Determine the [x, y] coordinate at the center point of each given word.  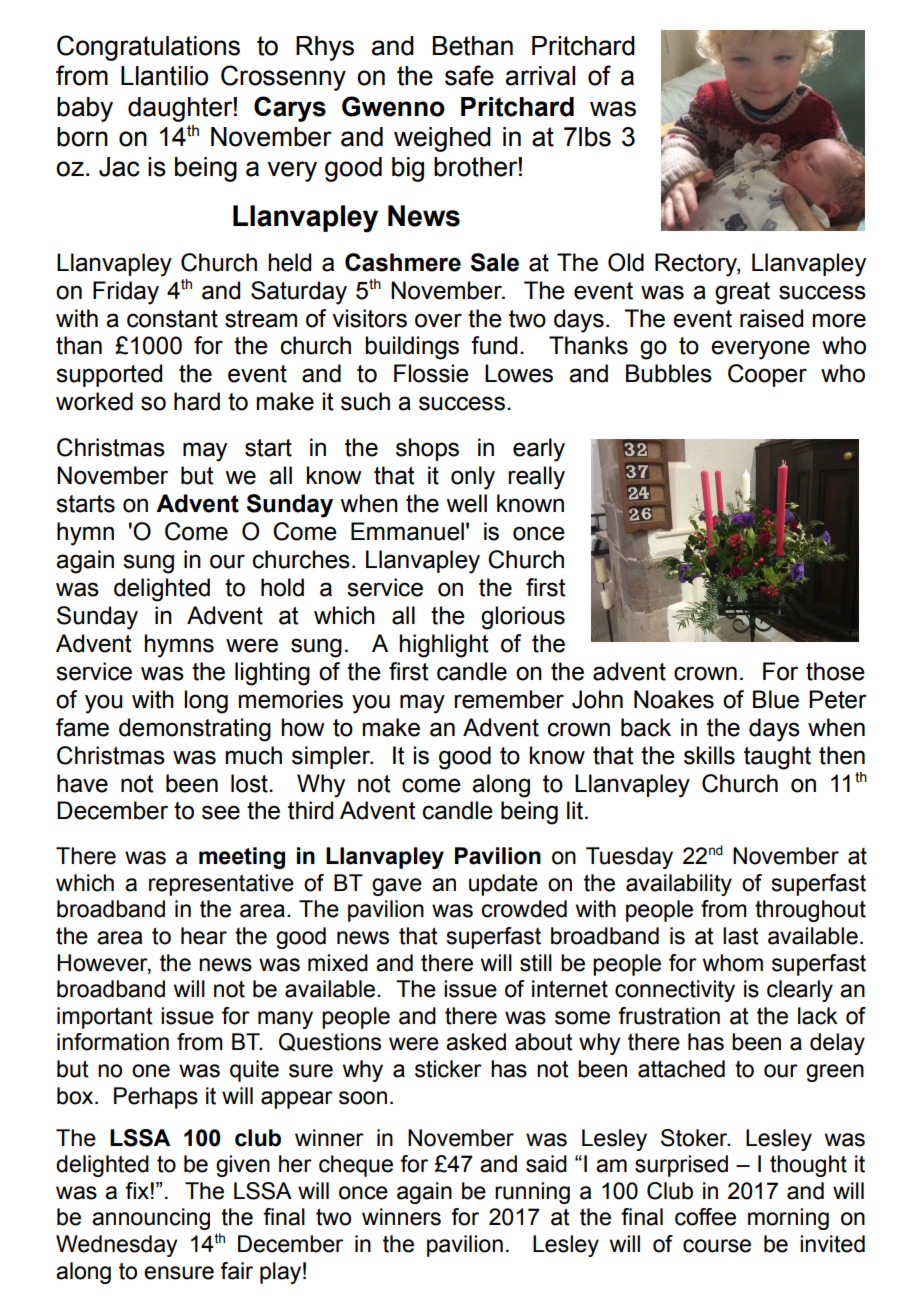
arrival [540, 76]
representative [221, 885]
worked [94, 401]
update [503, 885]
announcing [151, 1219]
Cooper [767, 375]
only [473, 478]
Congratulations [148, 48]
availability [679, 885]
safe [469, 75]
